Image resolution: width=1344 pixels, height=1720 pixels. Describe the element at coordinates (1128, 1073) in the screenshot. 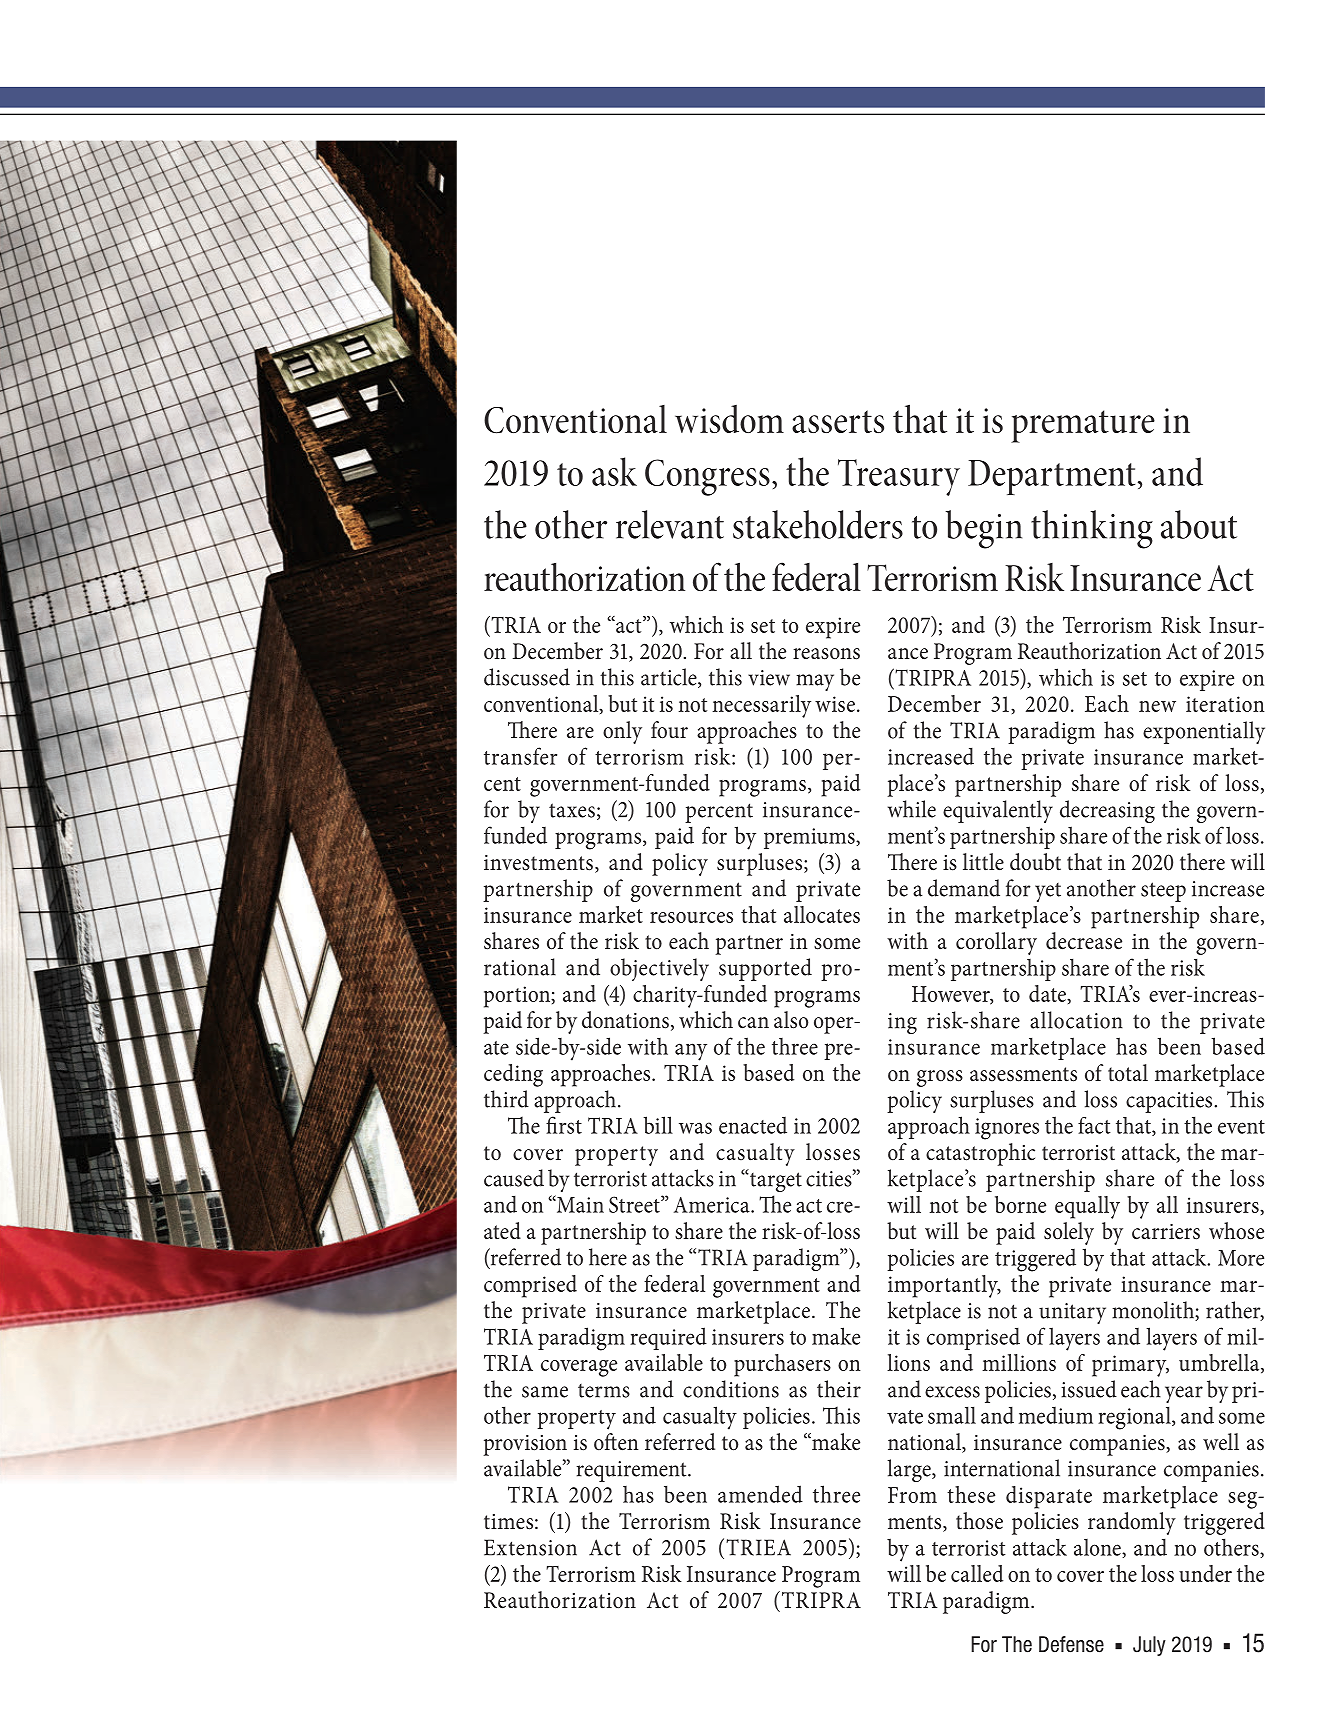

I see `total` at that location.
